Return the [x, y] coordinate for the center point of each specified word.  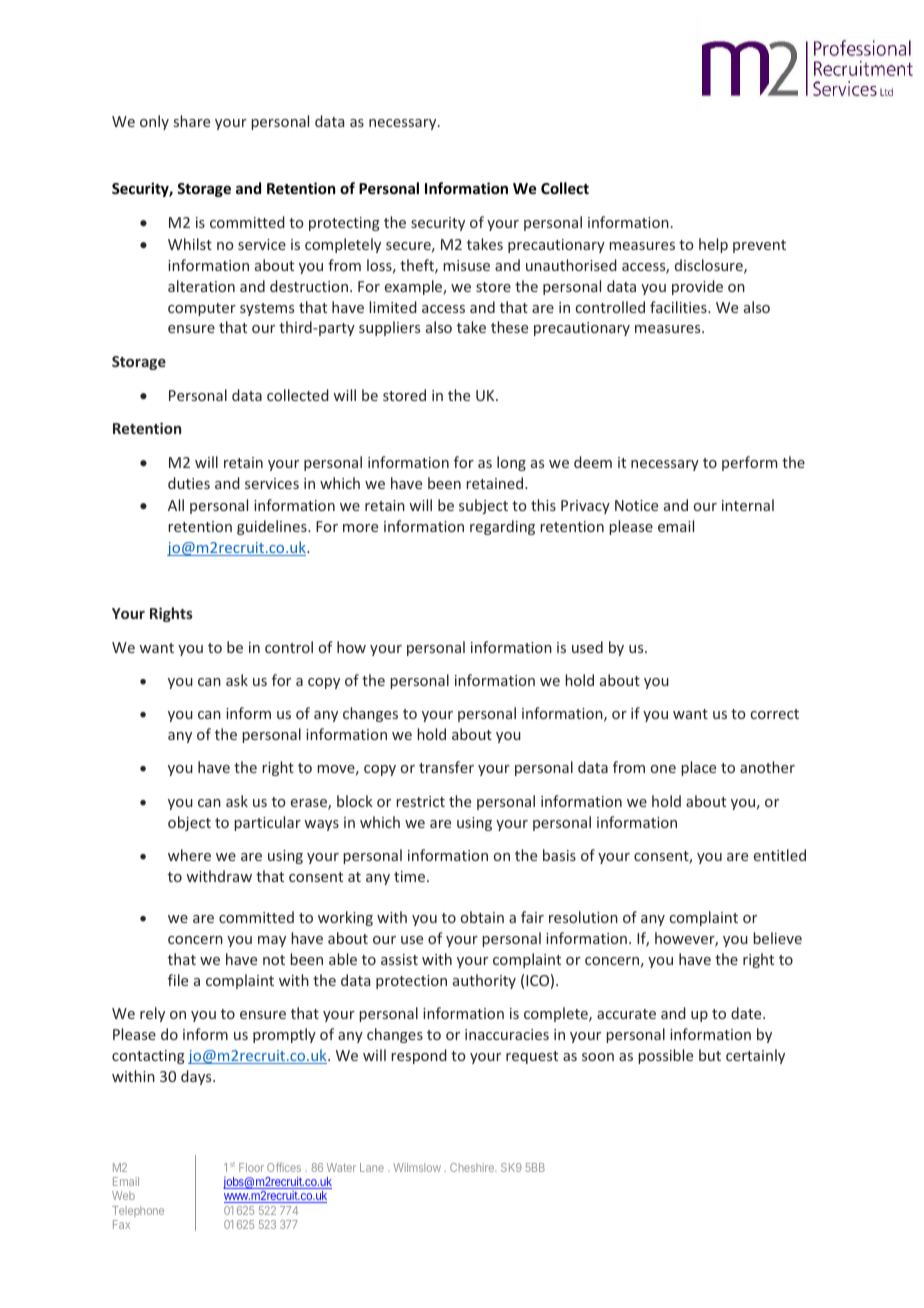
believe [777, 938]
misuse [466, 265]
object [189, 823]
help [713, 245]
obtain [482, 917]
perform [749, 463]
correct [775, 714]
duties [189, 483]
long [511, 463]
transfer [446, 767]
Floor [251, 1167]
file [178, 980]
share [192, 121]
